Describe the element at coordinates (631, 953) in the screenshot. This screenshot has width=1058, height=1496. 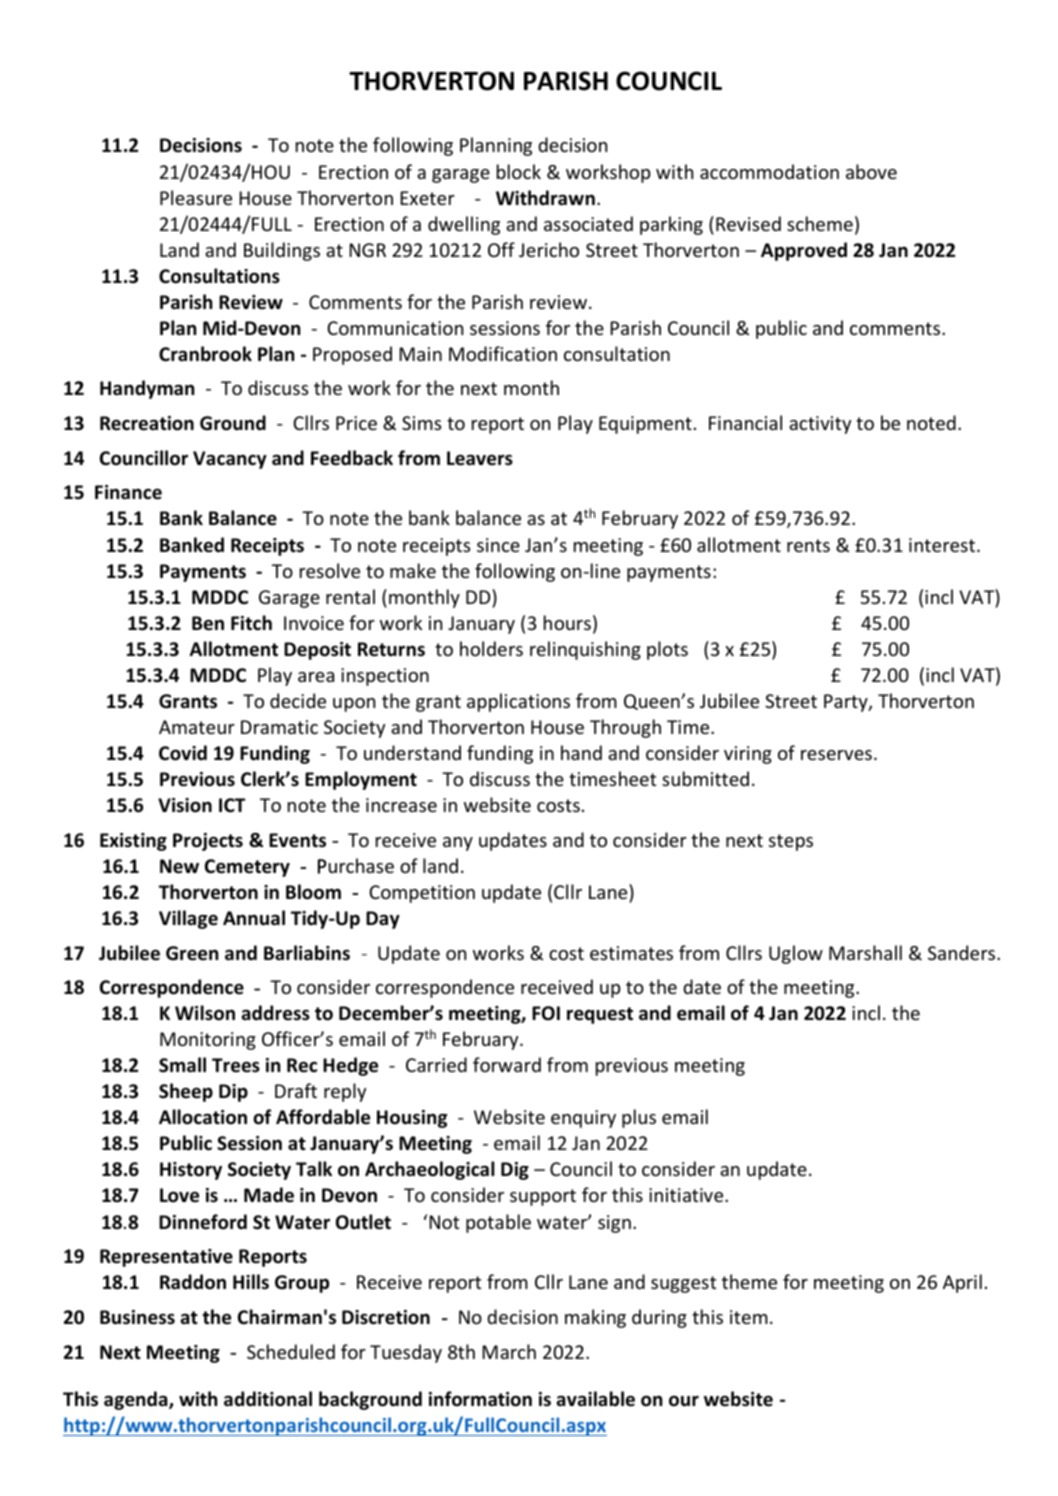
I see `estimates` at that location.
